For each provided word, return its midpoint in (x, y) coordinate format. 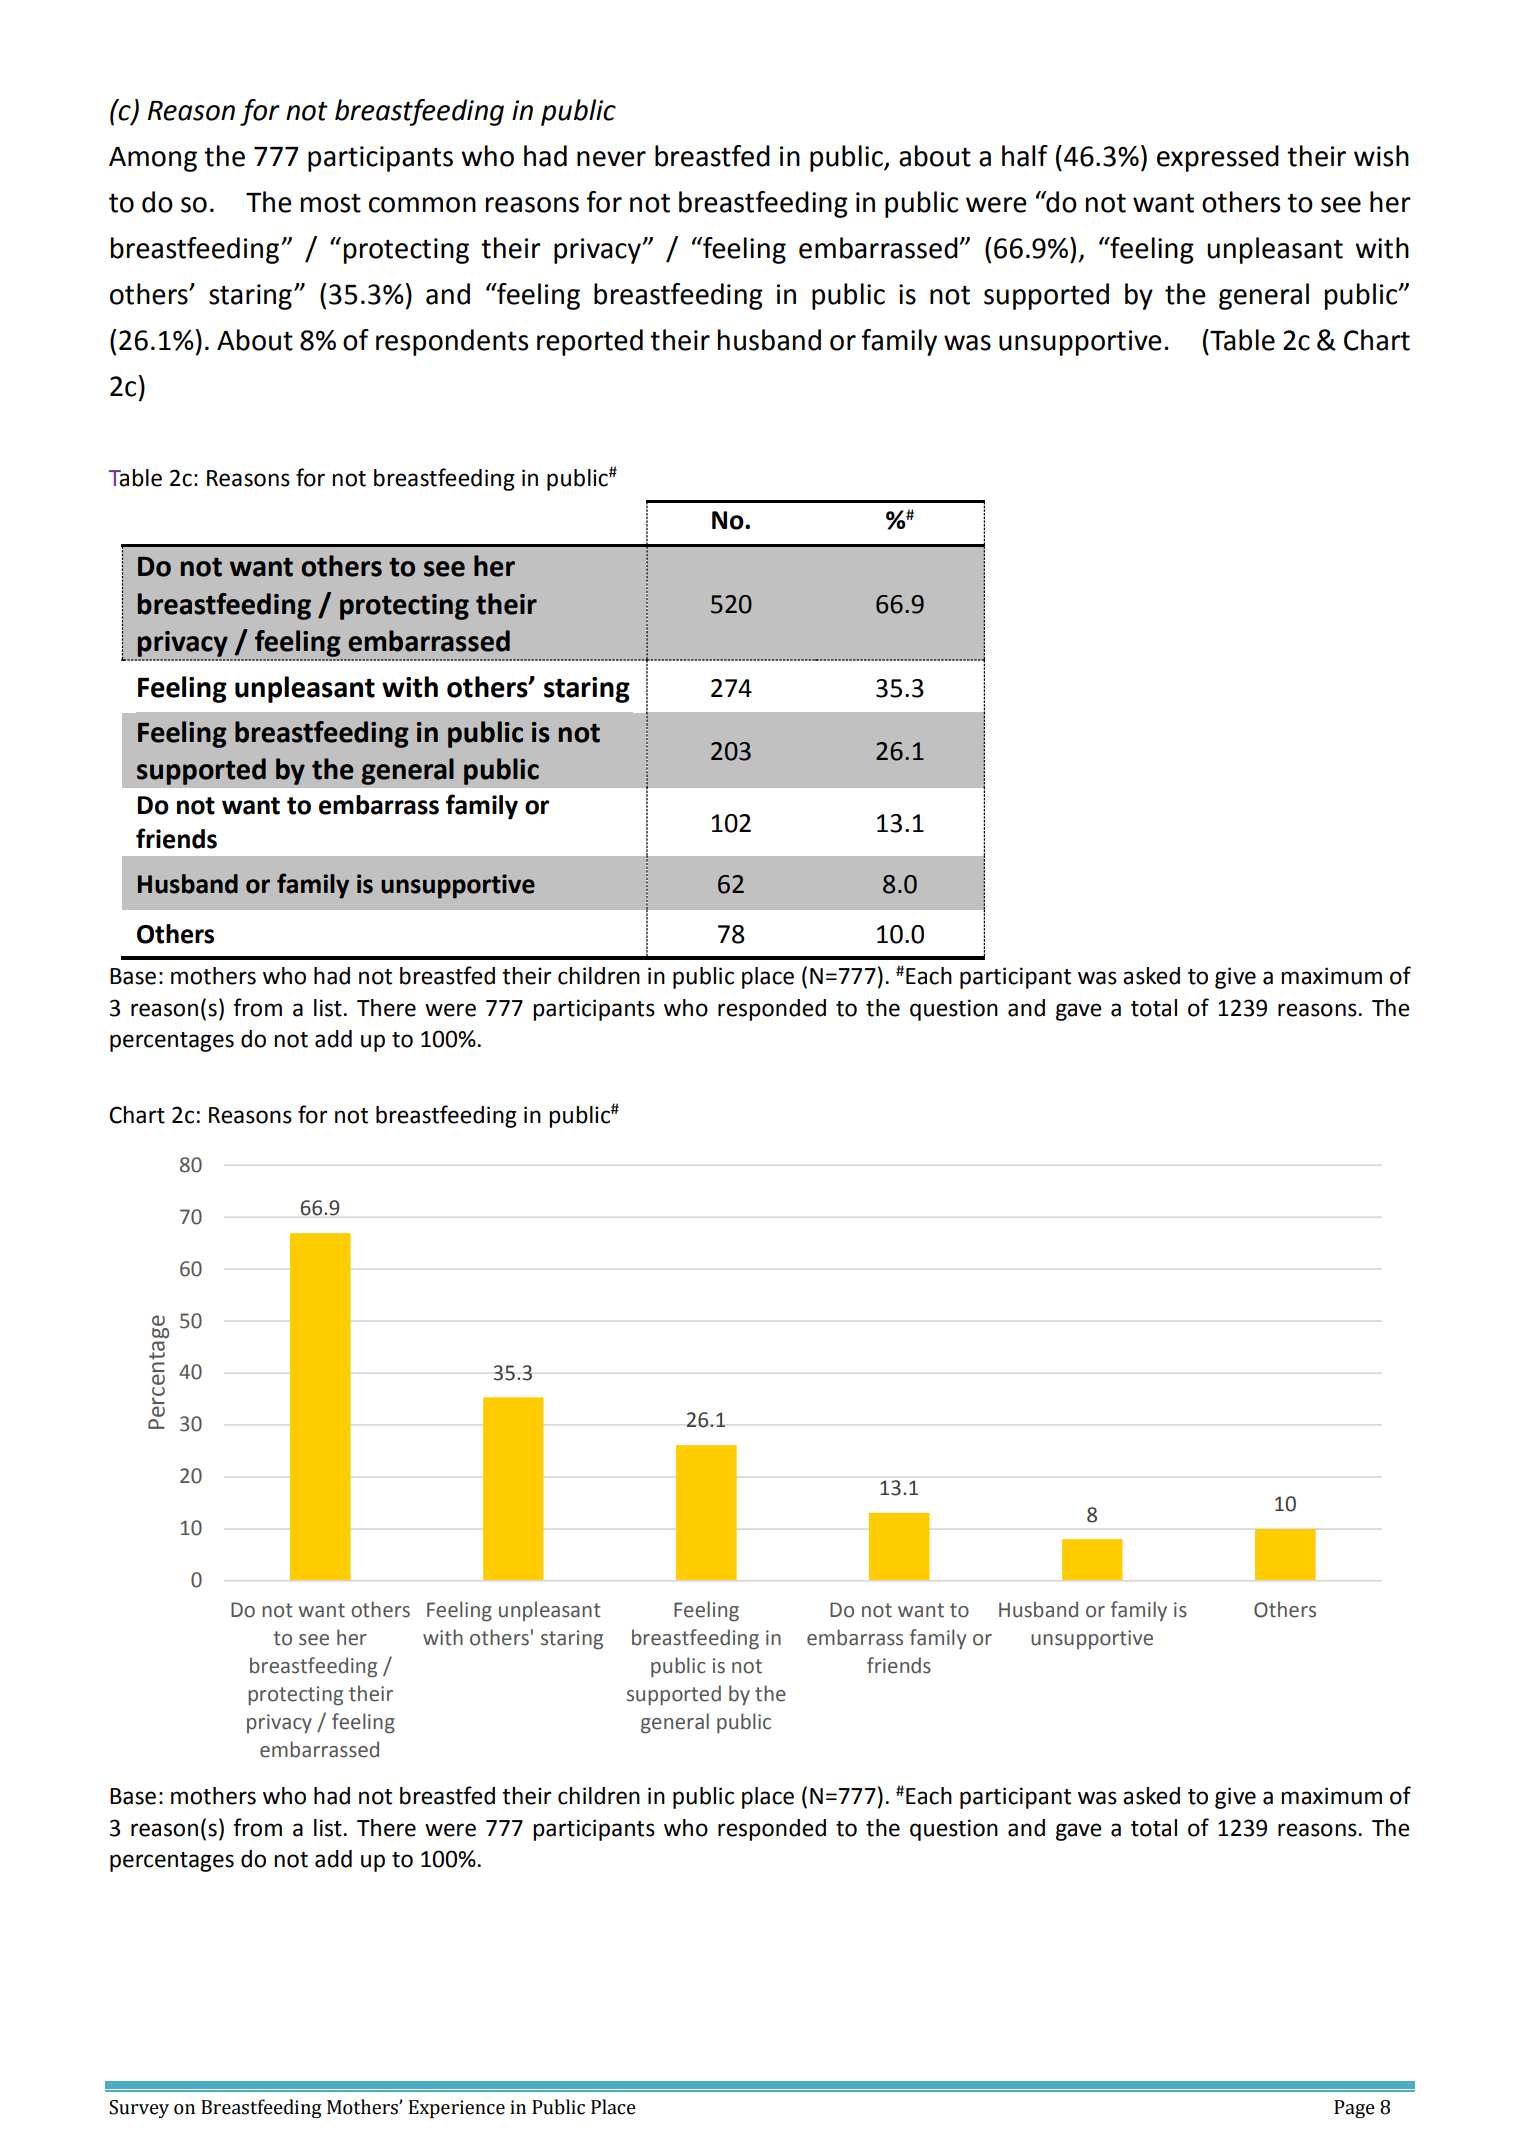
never (611, 159)
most (331, 203)
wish (1381, 156)
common (422, 205)
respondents (452, 342)
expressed (1218, 158)
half (1025, 156)
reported (590, 342)
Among (153, 159)
